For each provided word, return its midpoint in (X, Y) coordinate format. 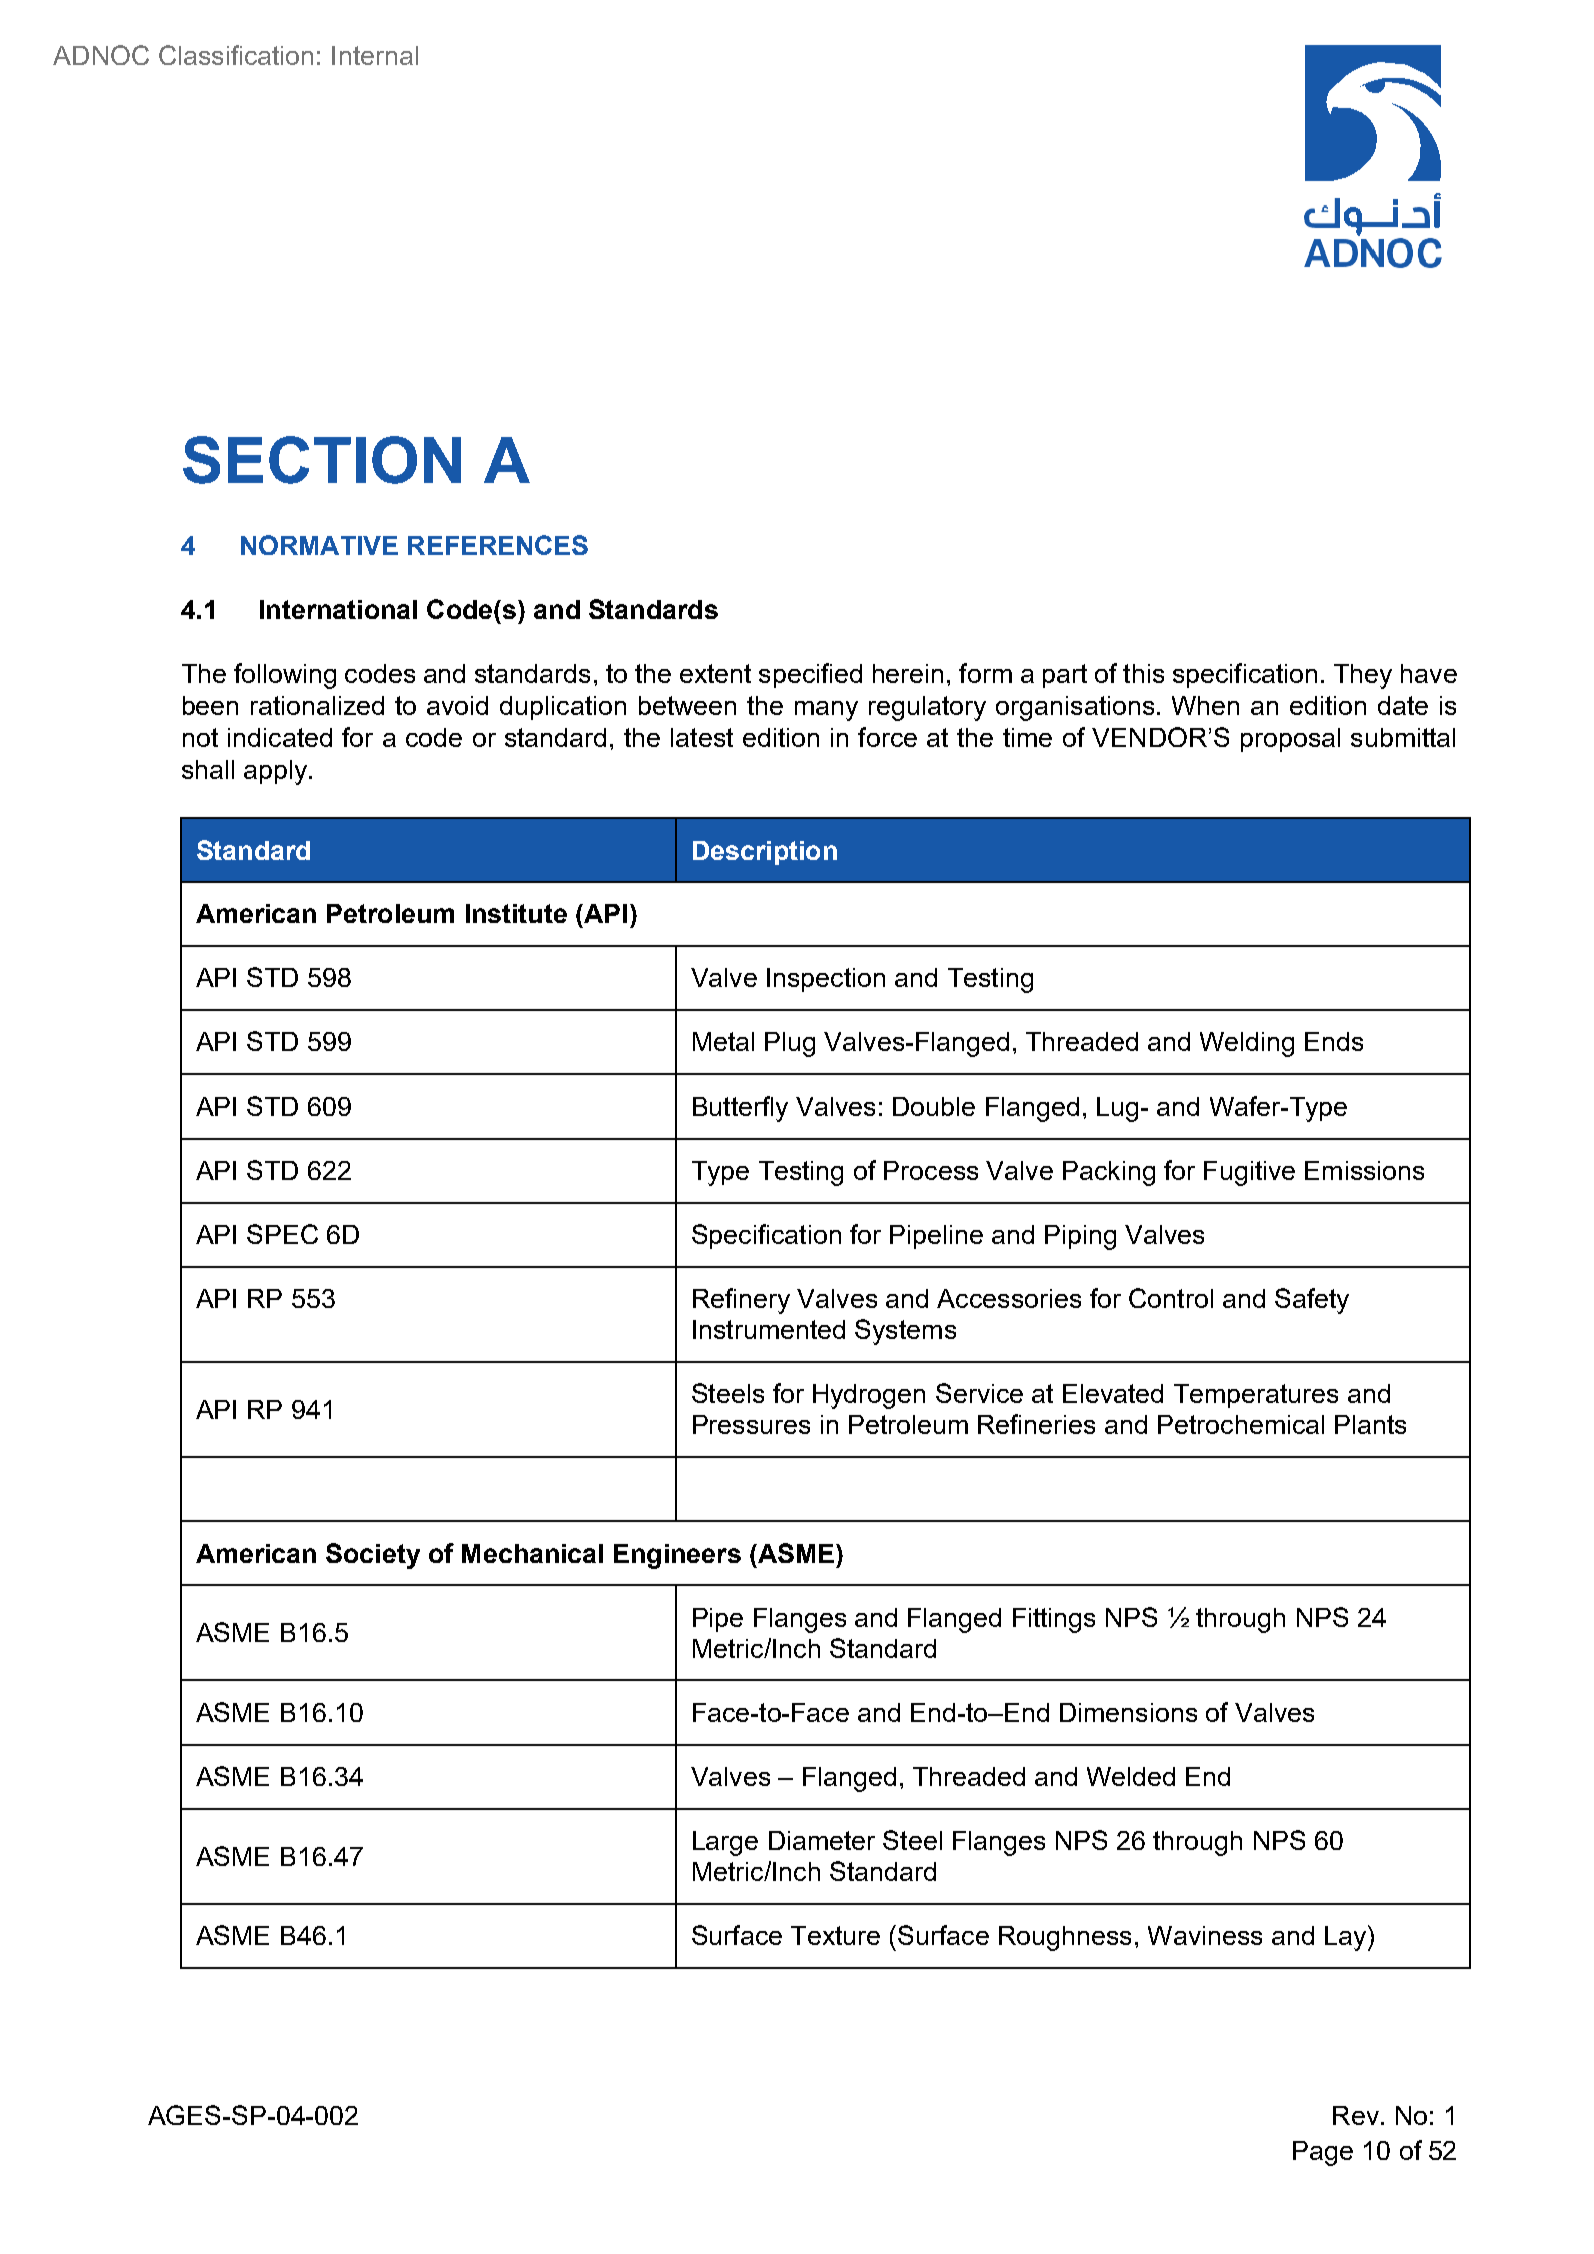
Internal (375, 55)
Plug (790, 1044)
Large (725, 1843)
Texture (835, 1935)
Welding (1247, 1044)
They (1363, 676)
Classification (236, 55)
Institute (516, 913)
